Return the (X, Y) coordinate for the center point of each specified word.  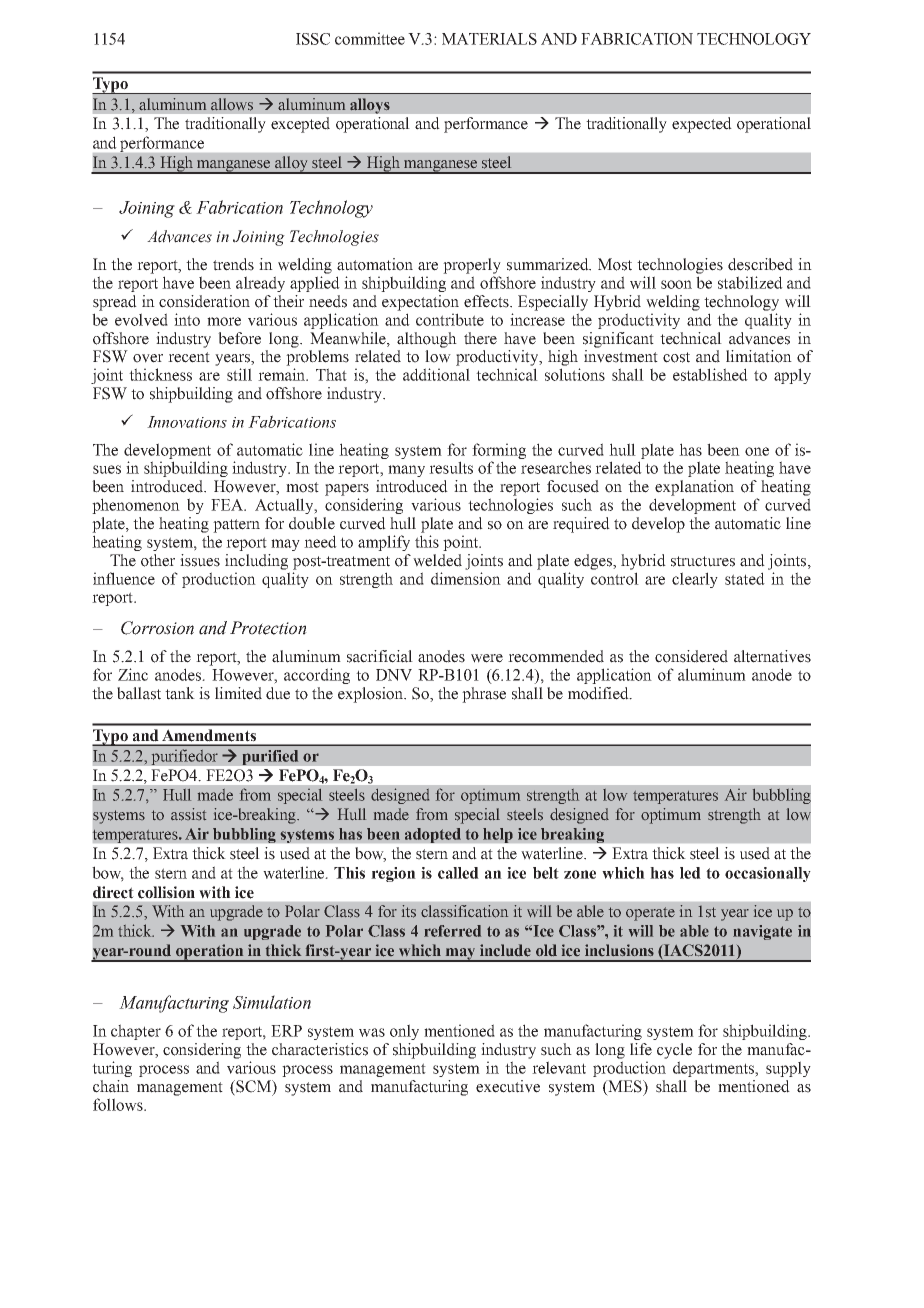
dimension (466, 578)
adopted (433, 835)
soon (676, 284)
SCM (253, 1087)
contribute (450, 319)
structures (703, 561)
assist (188, 814)
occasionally (768, 874)
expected (702, 125)
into (187, 319)
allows (232, 104)
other (158, 560)
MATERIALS (489, 39)
